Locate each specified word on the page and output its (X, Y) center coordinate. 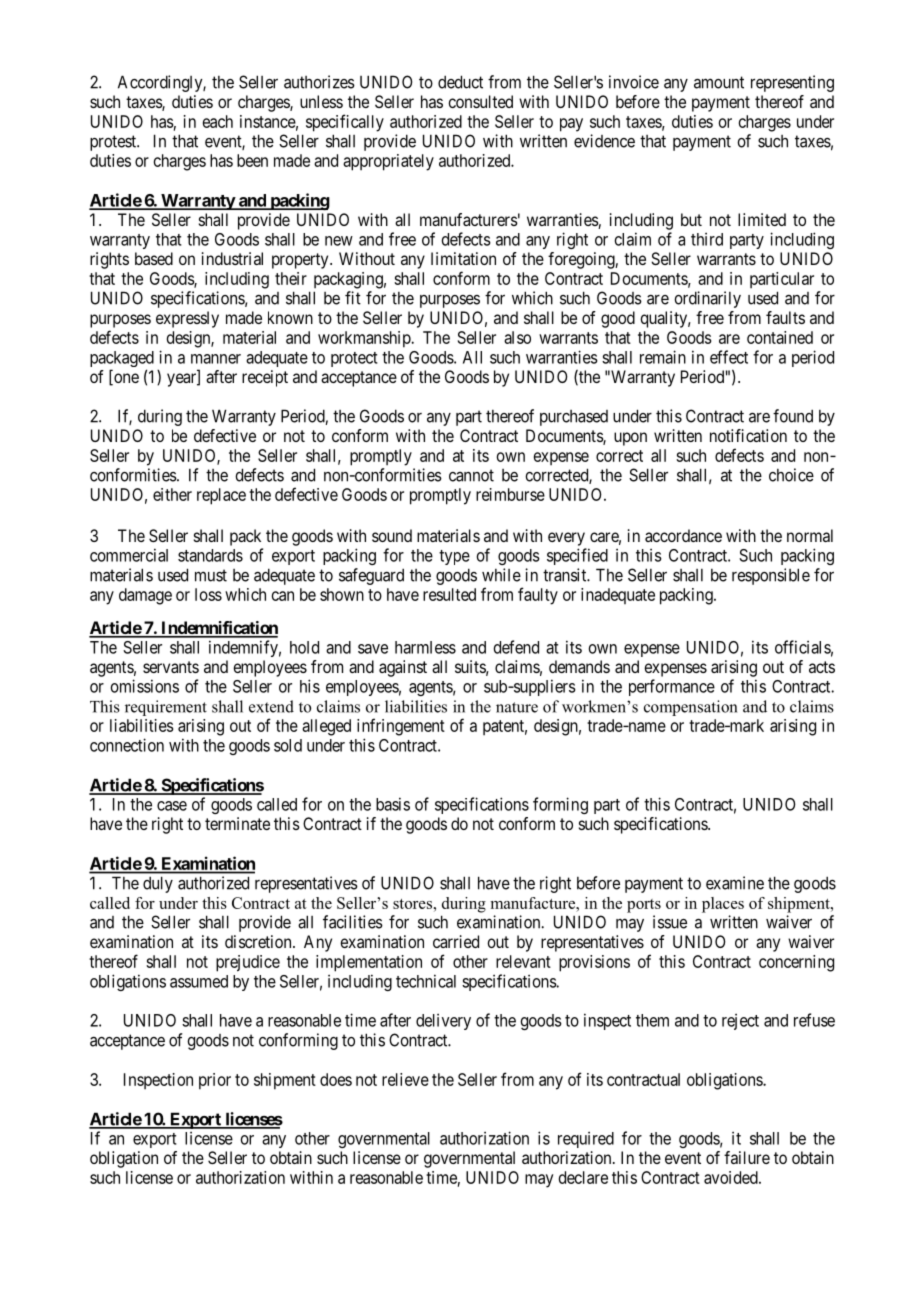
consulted (480, 101)
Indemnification (218, 629)
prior (215, 1081)
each (218, 121)
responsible (771, 576)
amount (719, 82)
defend (516, 647)
